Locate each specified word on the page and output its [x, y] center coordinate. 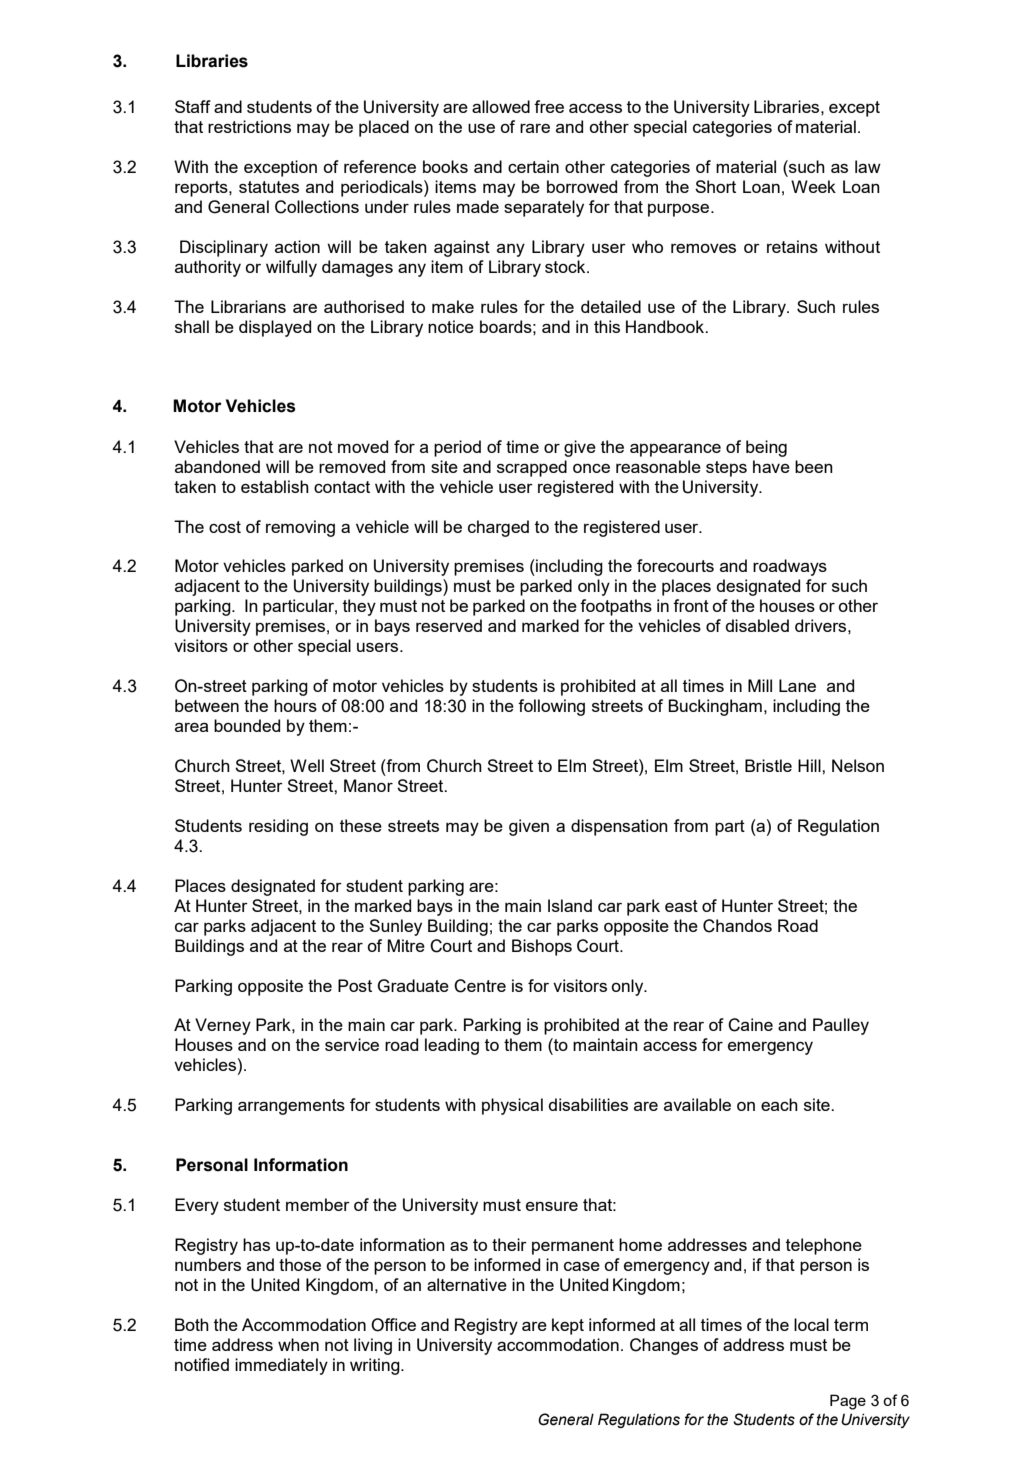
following [551, 707]
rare [535, 128]
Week [813, 186]
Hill [810, 765]
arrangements [291, 1107]
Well [307, 765]
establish [275, 486]
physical [512, 1106]
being [766, 448]
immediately [281, 1366]
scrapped [532, 468]
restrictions [249, 126]
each [779, 1104]
